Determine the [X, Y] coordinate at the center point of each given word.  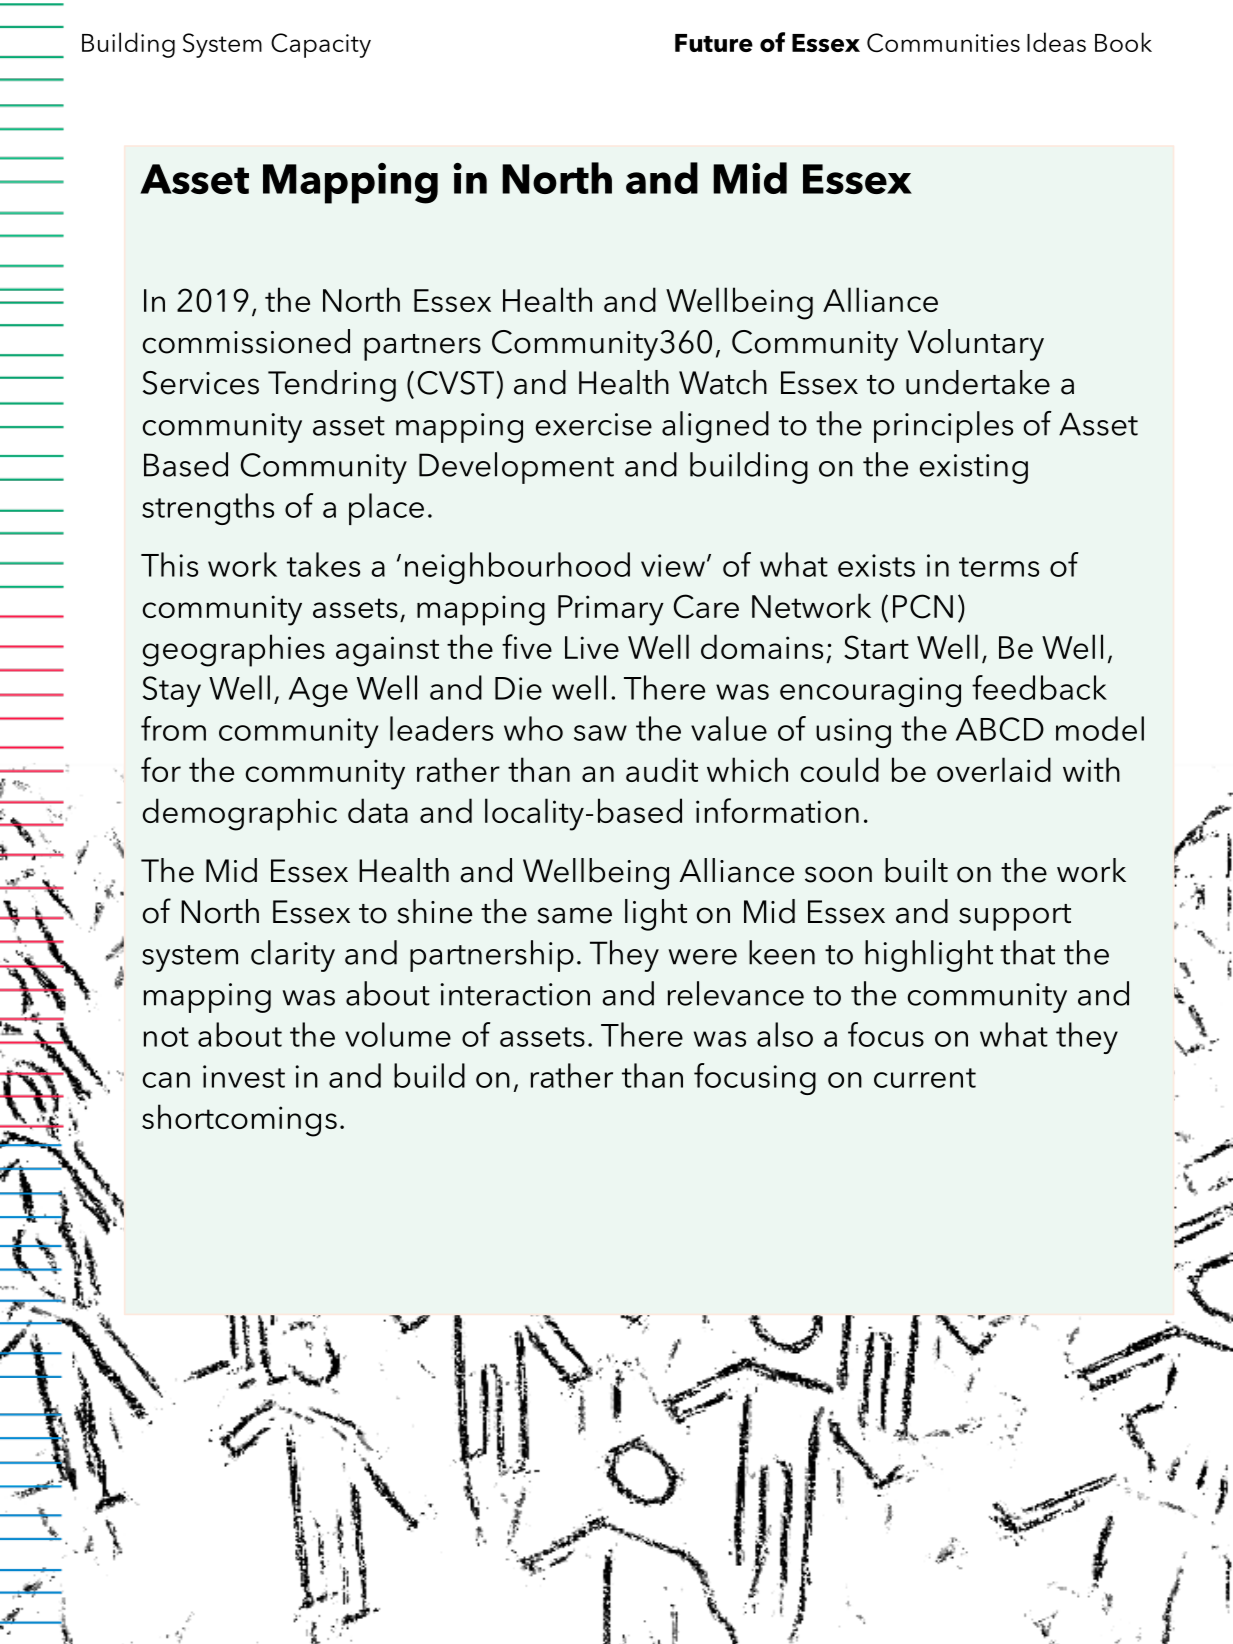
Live [592, 647]
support [1015, 917]
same [574, 915]
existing [974, 469]
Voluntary [976, 345]
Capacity [321, 45]
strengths [208, 509]
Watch [723, 382]
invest [244, 1076]
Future [714, 43]
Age [318, 692]
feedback [1039, 687]
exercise [594, 424]
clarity [293, 956]
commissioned [246, 341]
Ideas [1056, 42]
